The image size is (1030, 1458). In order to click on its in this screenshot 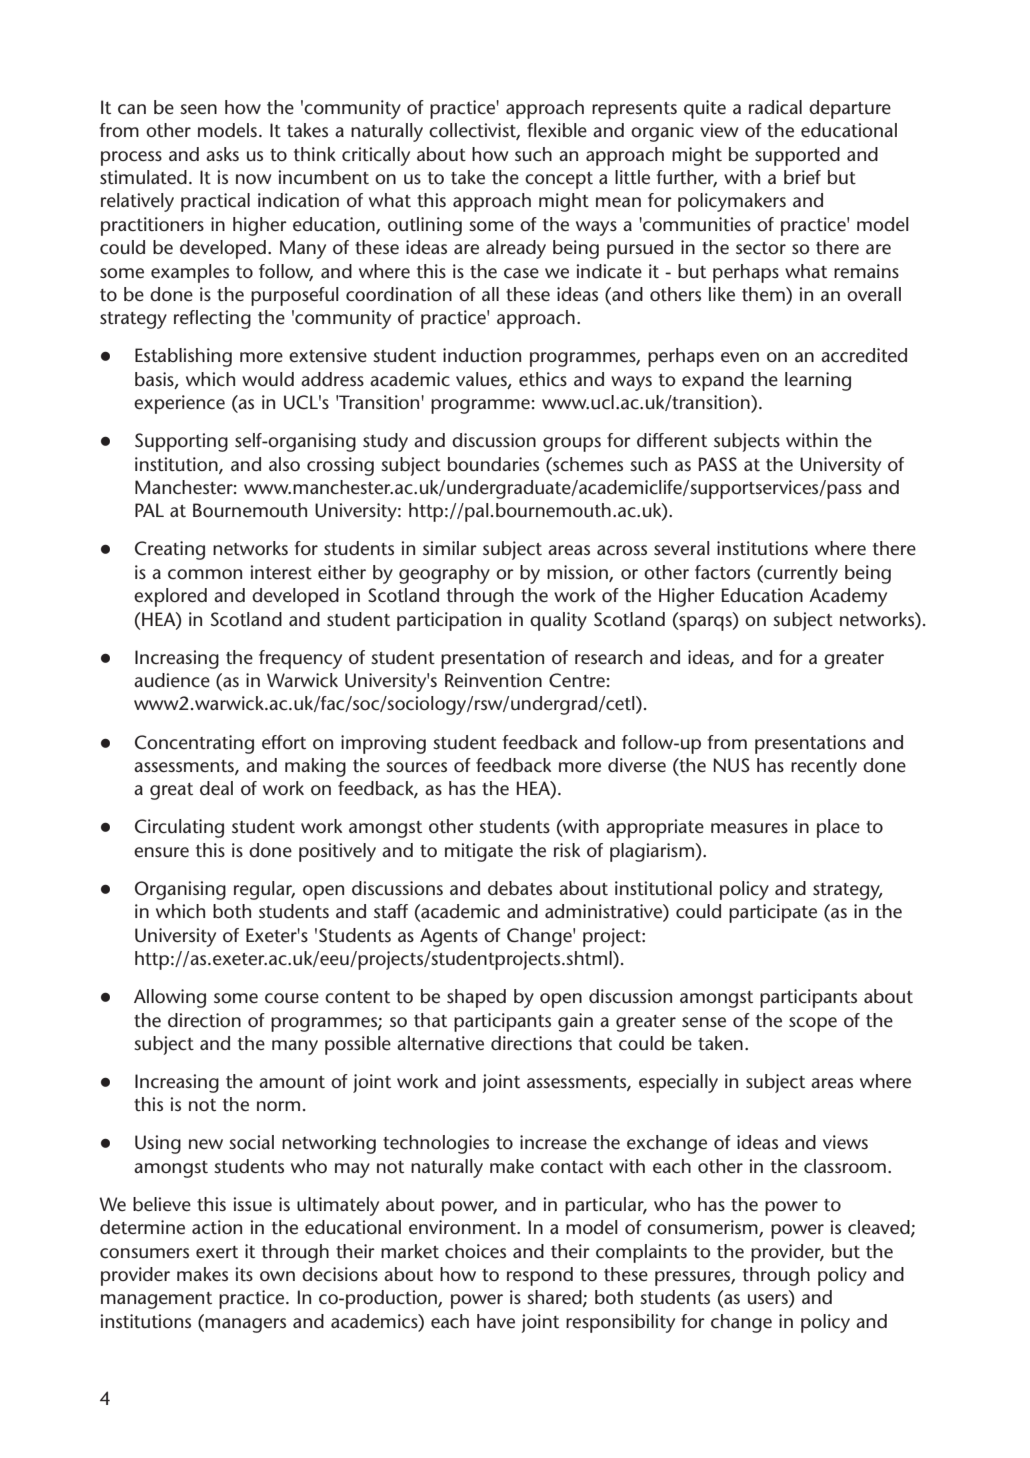, I will do `click(244, 1274)`.
